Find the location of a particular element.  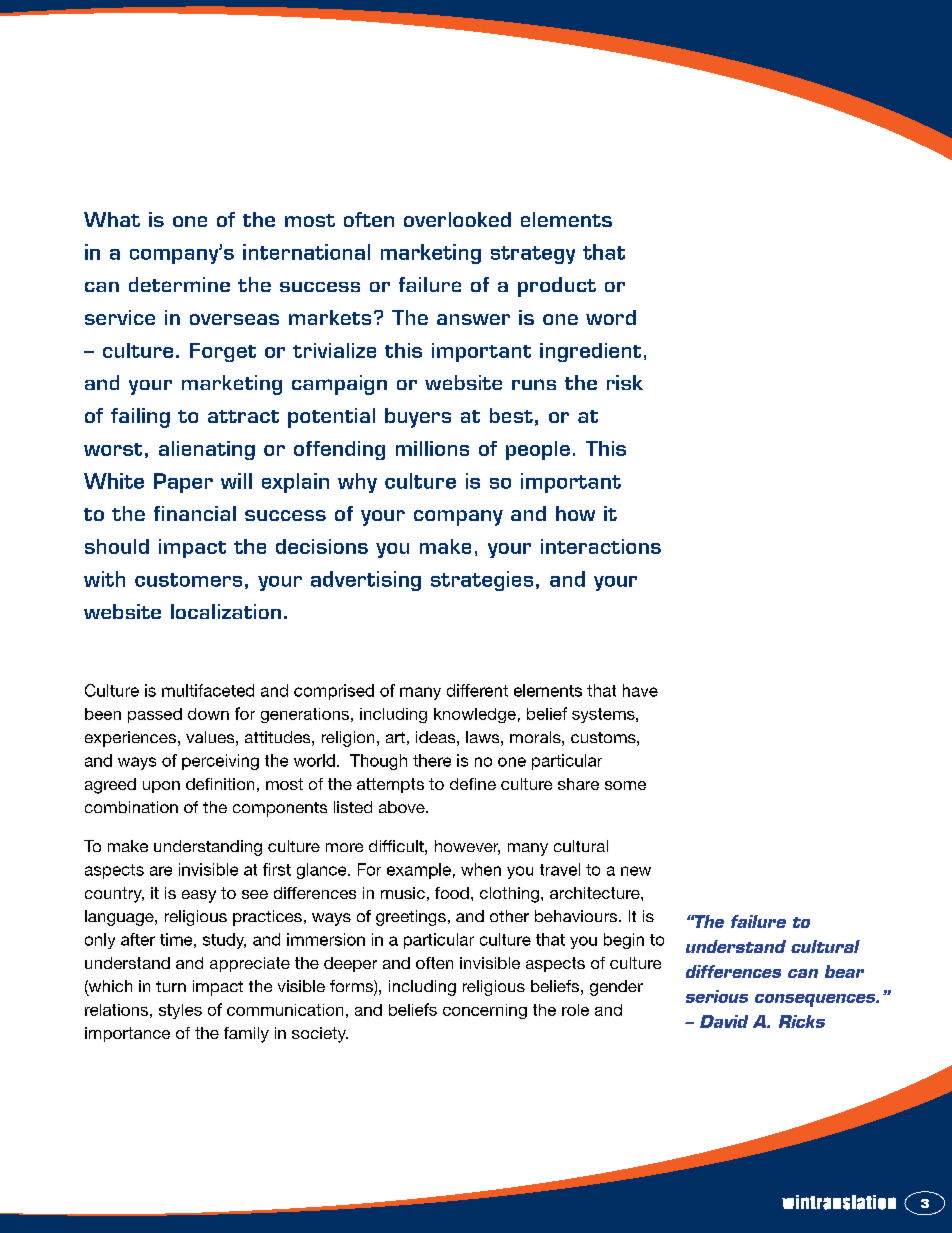

have is located at coordinates (640, 690).
